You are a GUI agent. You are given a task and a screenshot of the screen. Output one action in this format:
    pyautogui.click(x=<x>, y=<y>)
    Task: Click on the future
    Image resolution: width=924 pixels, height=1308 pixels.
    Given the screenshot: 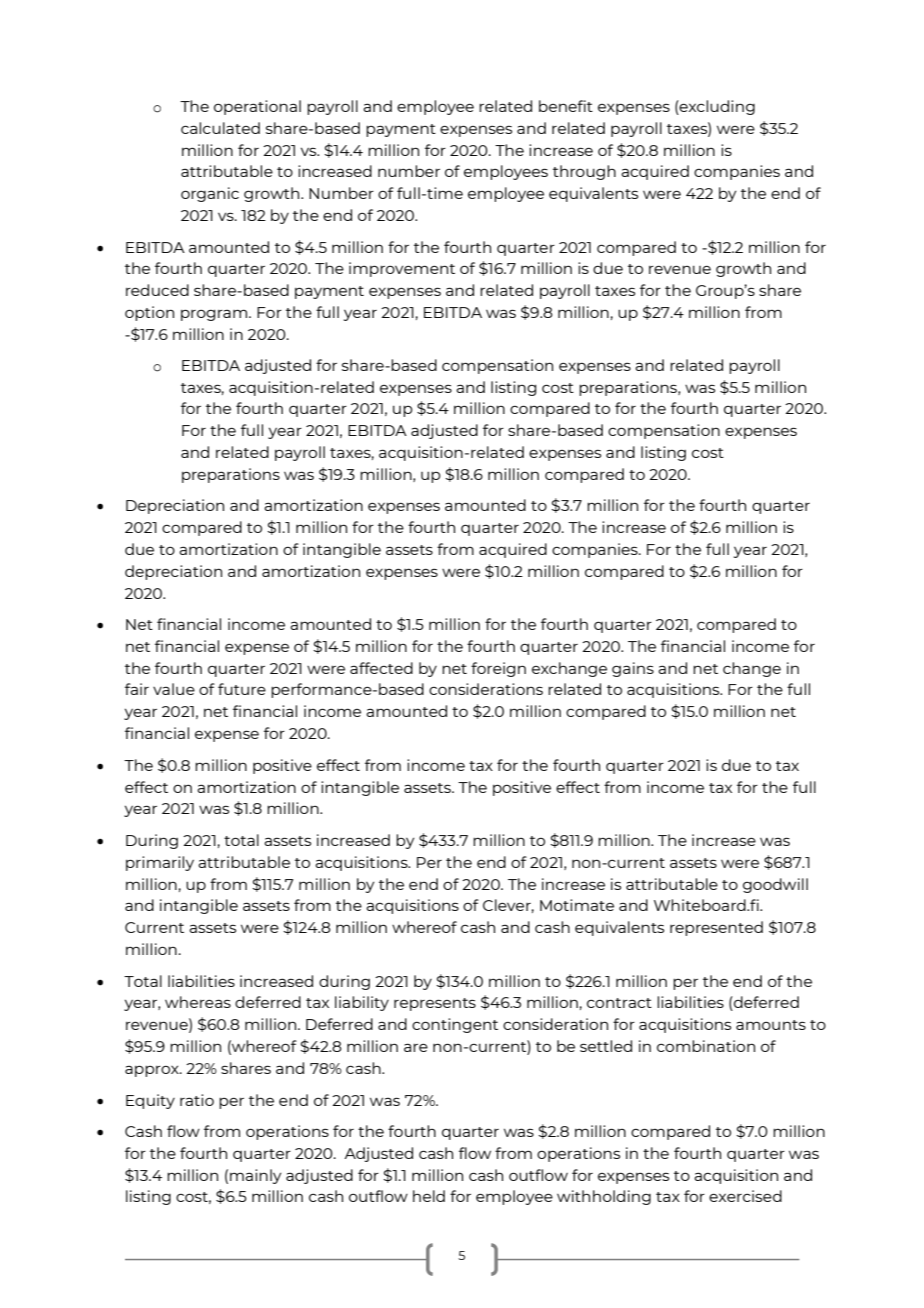 What is the action you would take?
    pyautogui.click(x=242, y=689)
